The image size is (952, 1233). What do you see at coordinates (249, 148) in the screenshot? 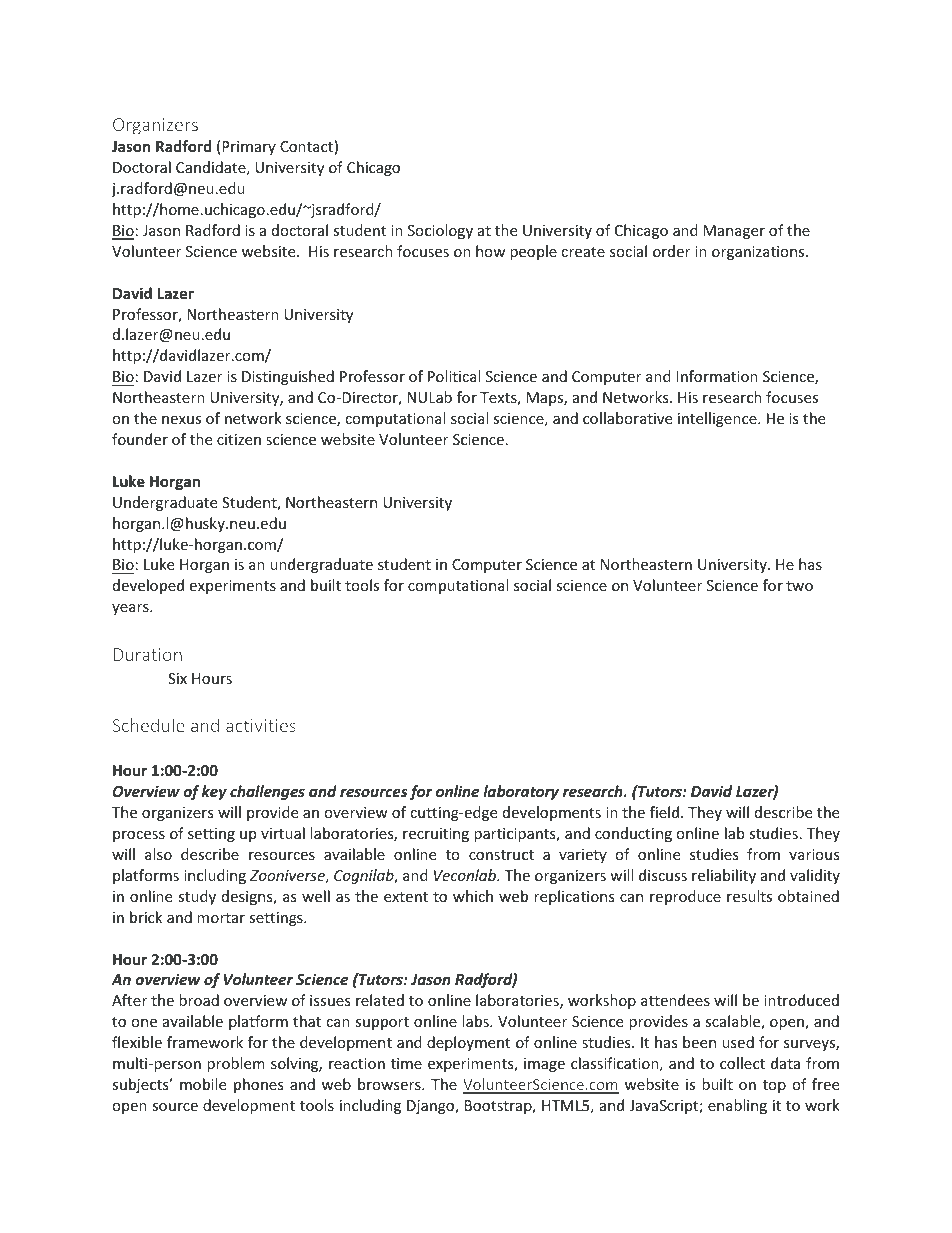
I see `Primary` at bounding box center [249, 148].
